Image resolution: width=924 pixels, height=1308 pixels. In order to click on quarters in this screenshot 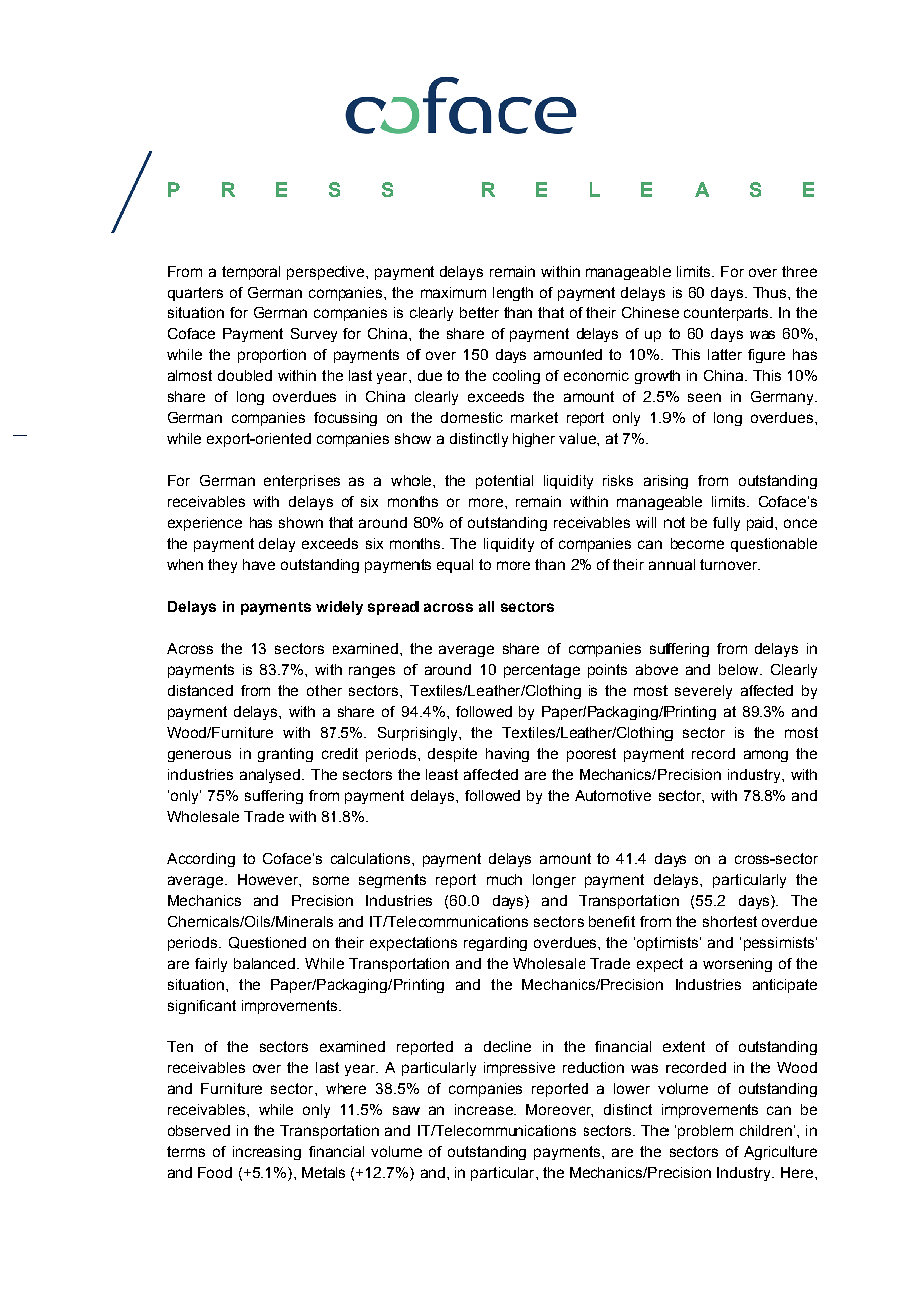, I will do `click(195, 294)`.
